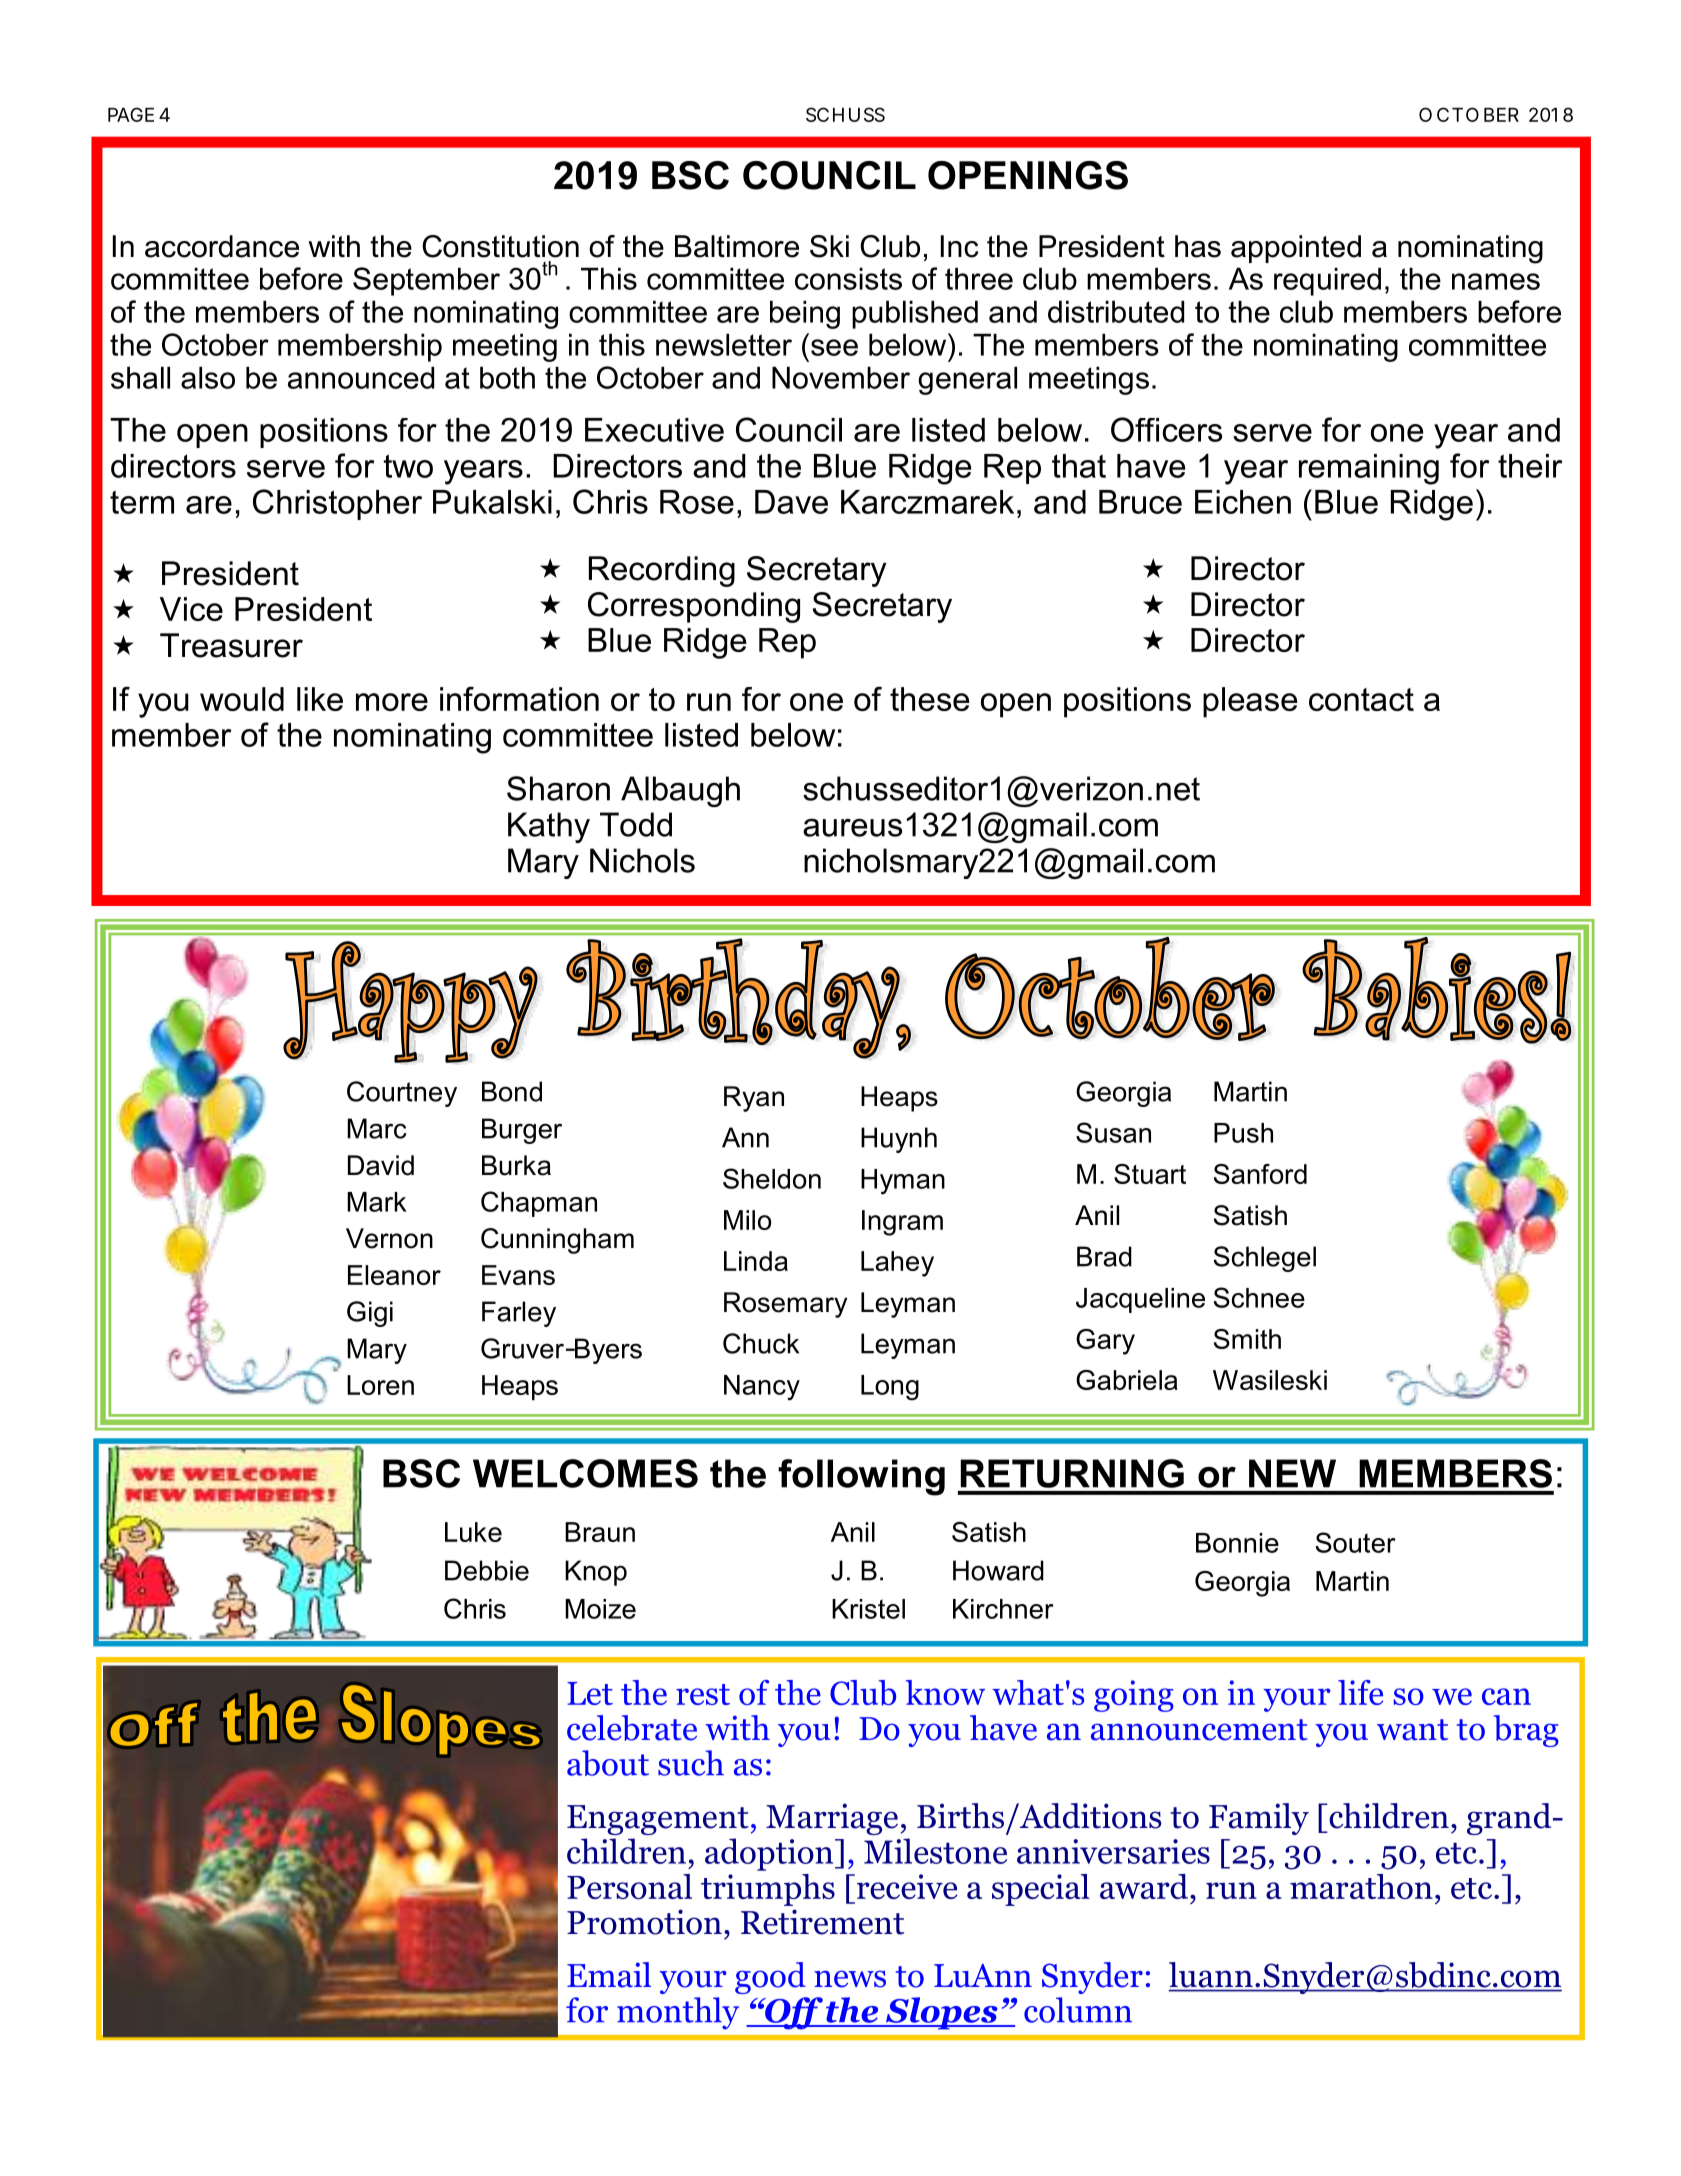 The height and width of the screenshot is (2176, 1681). What do you see at coordinates (822, 1922) in the screenshot?
I see `Retirement` at bounding box center [822, 1922].
